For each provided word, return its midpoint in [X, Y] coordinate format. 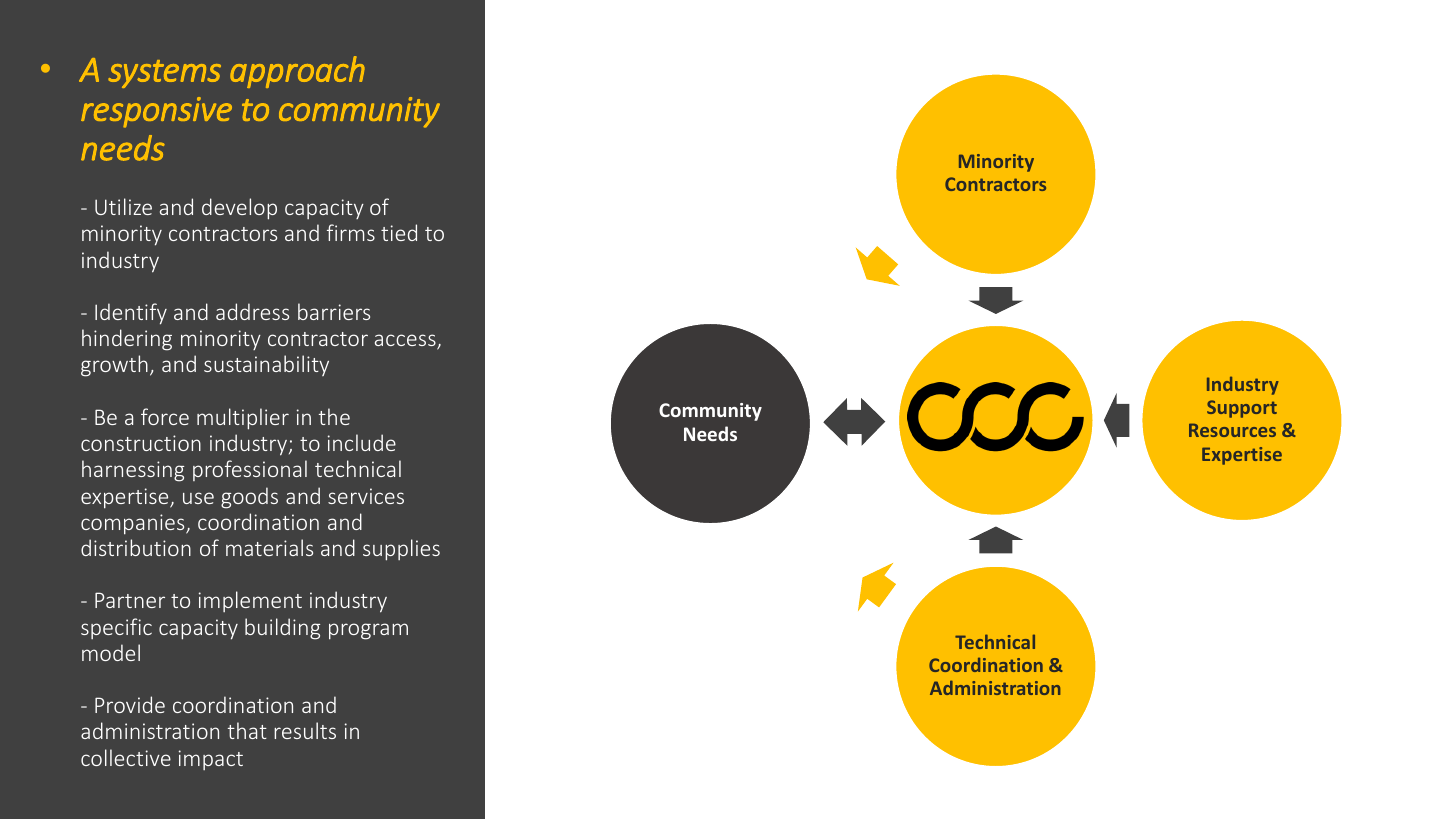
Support [1242, 409]
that [247, 730]
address [252, 311]
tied [399, 232]
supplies [401, 550]
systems [164, 74]
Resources [1232, 430]
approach [297, 72]
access [406, 341]
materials [269, 547]
